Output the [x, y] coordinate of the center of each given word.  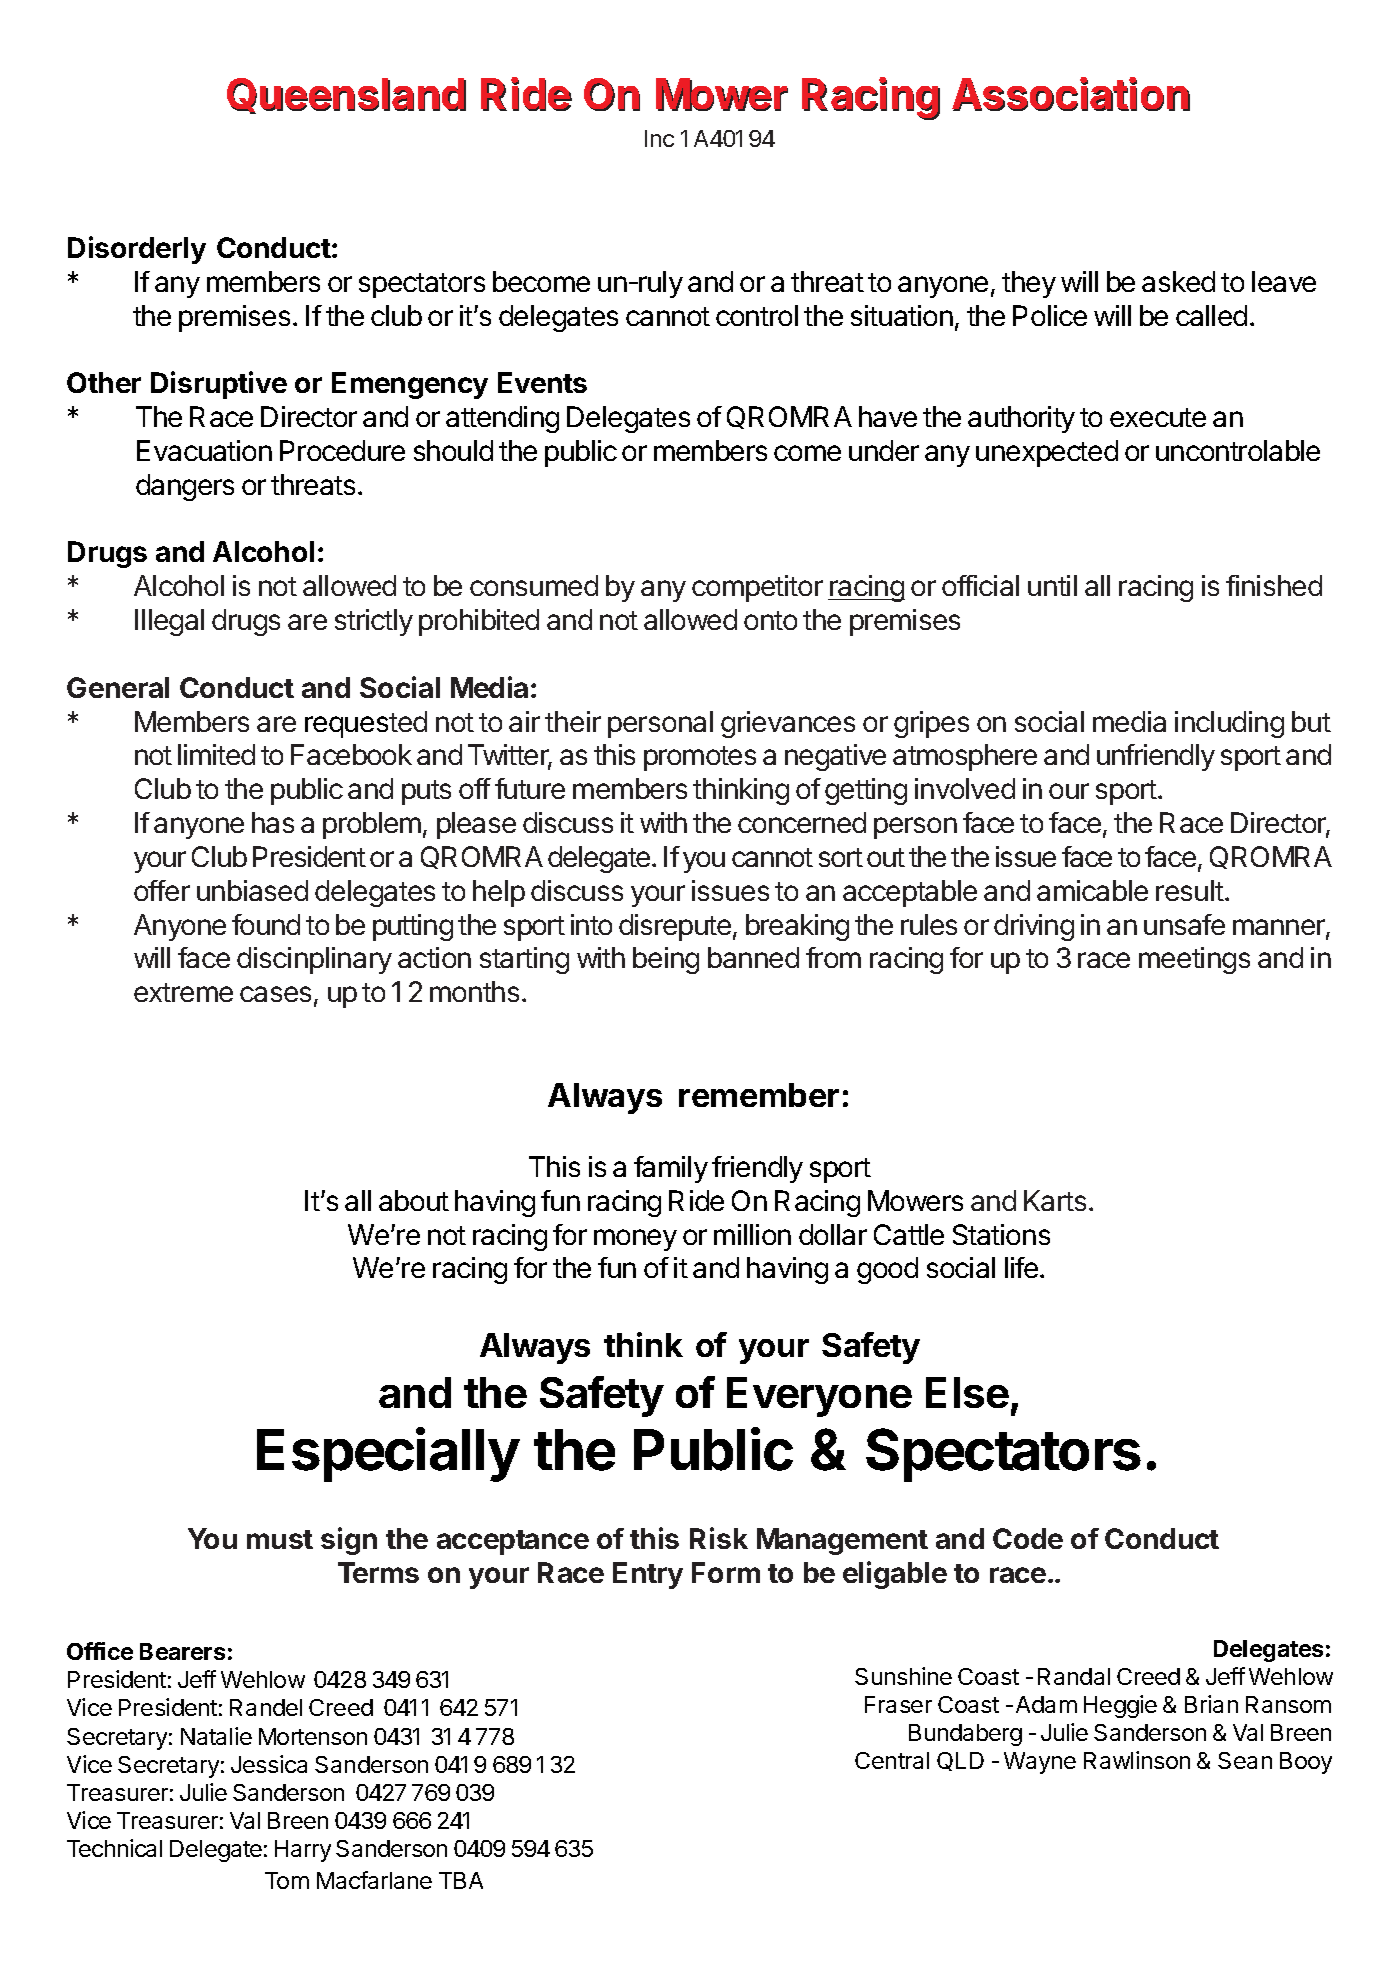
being [666, 960]
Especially [388, 1454]
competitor [757, 588]
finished [1274, 585]
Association [1071, 95]
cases [275, 994]
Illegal [169, 622]
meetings [1194, 960]
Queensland [346, 96]
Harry [303, 1851]
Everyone [819, 1397]
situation [902, 315]
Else [967, 1392]
